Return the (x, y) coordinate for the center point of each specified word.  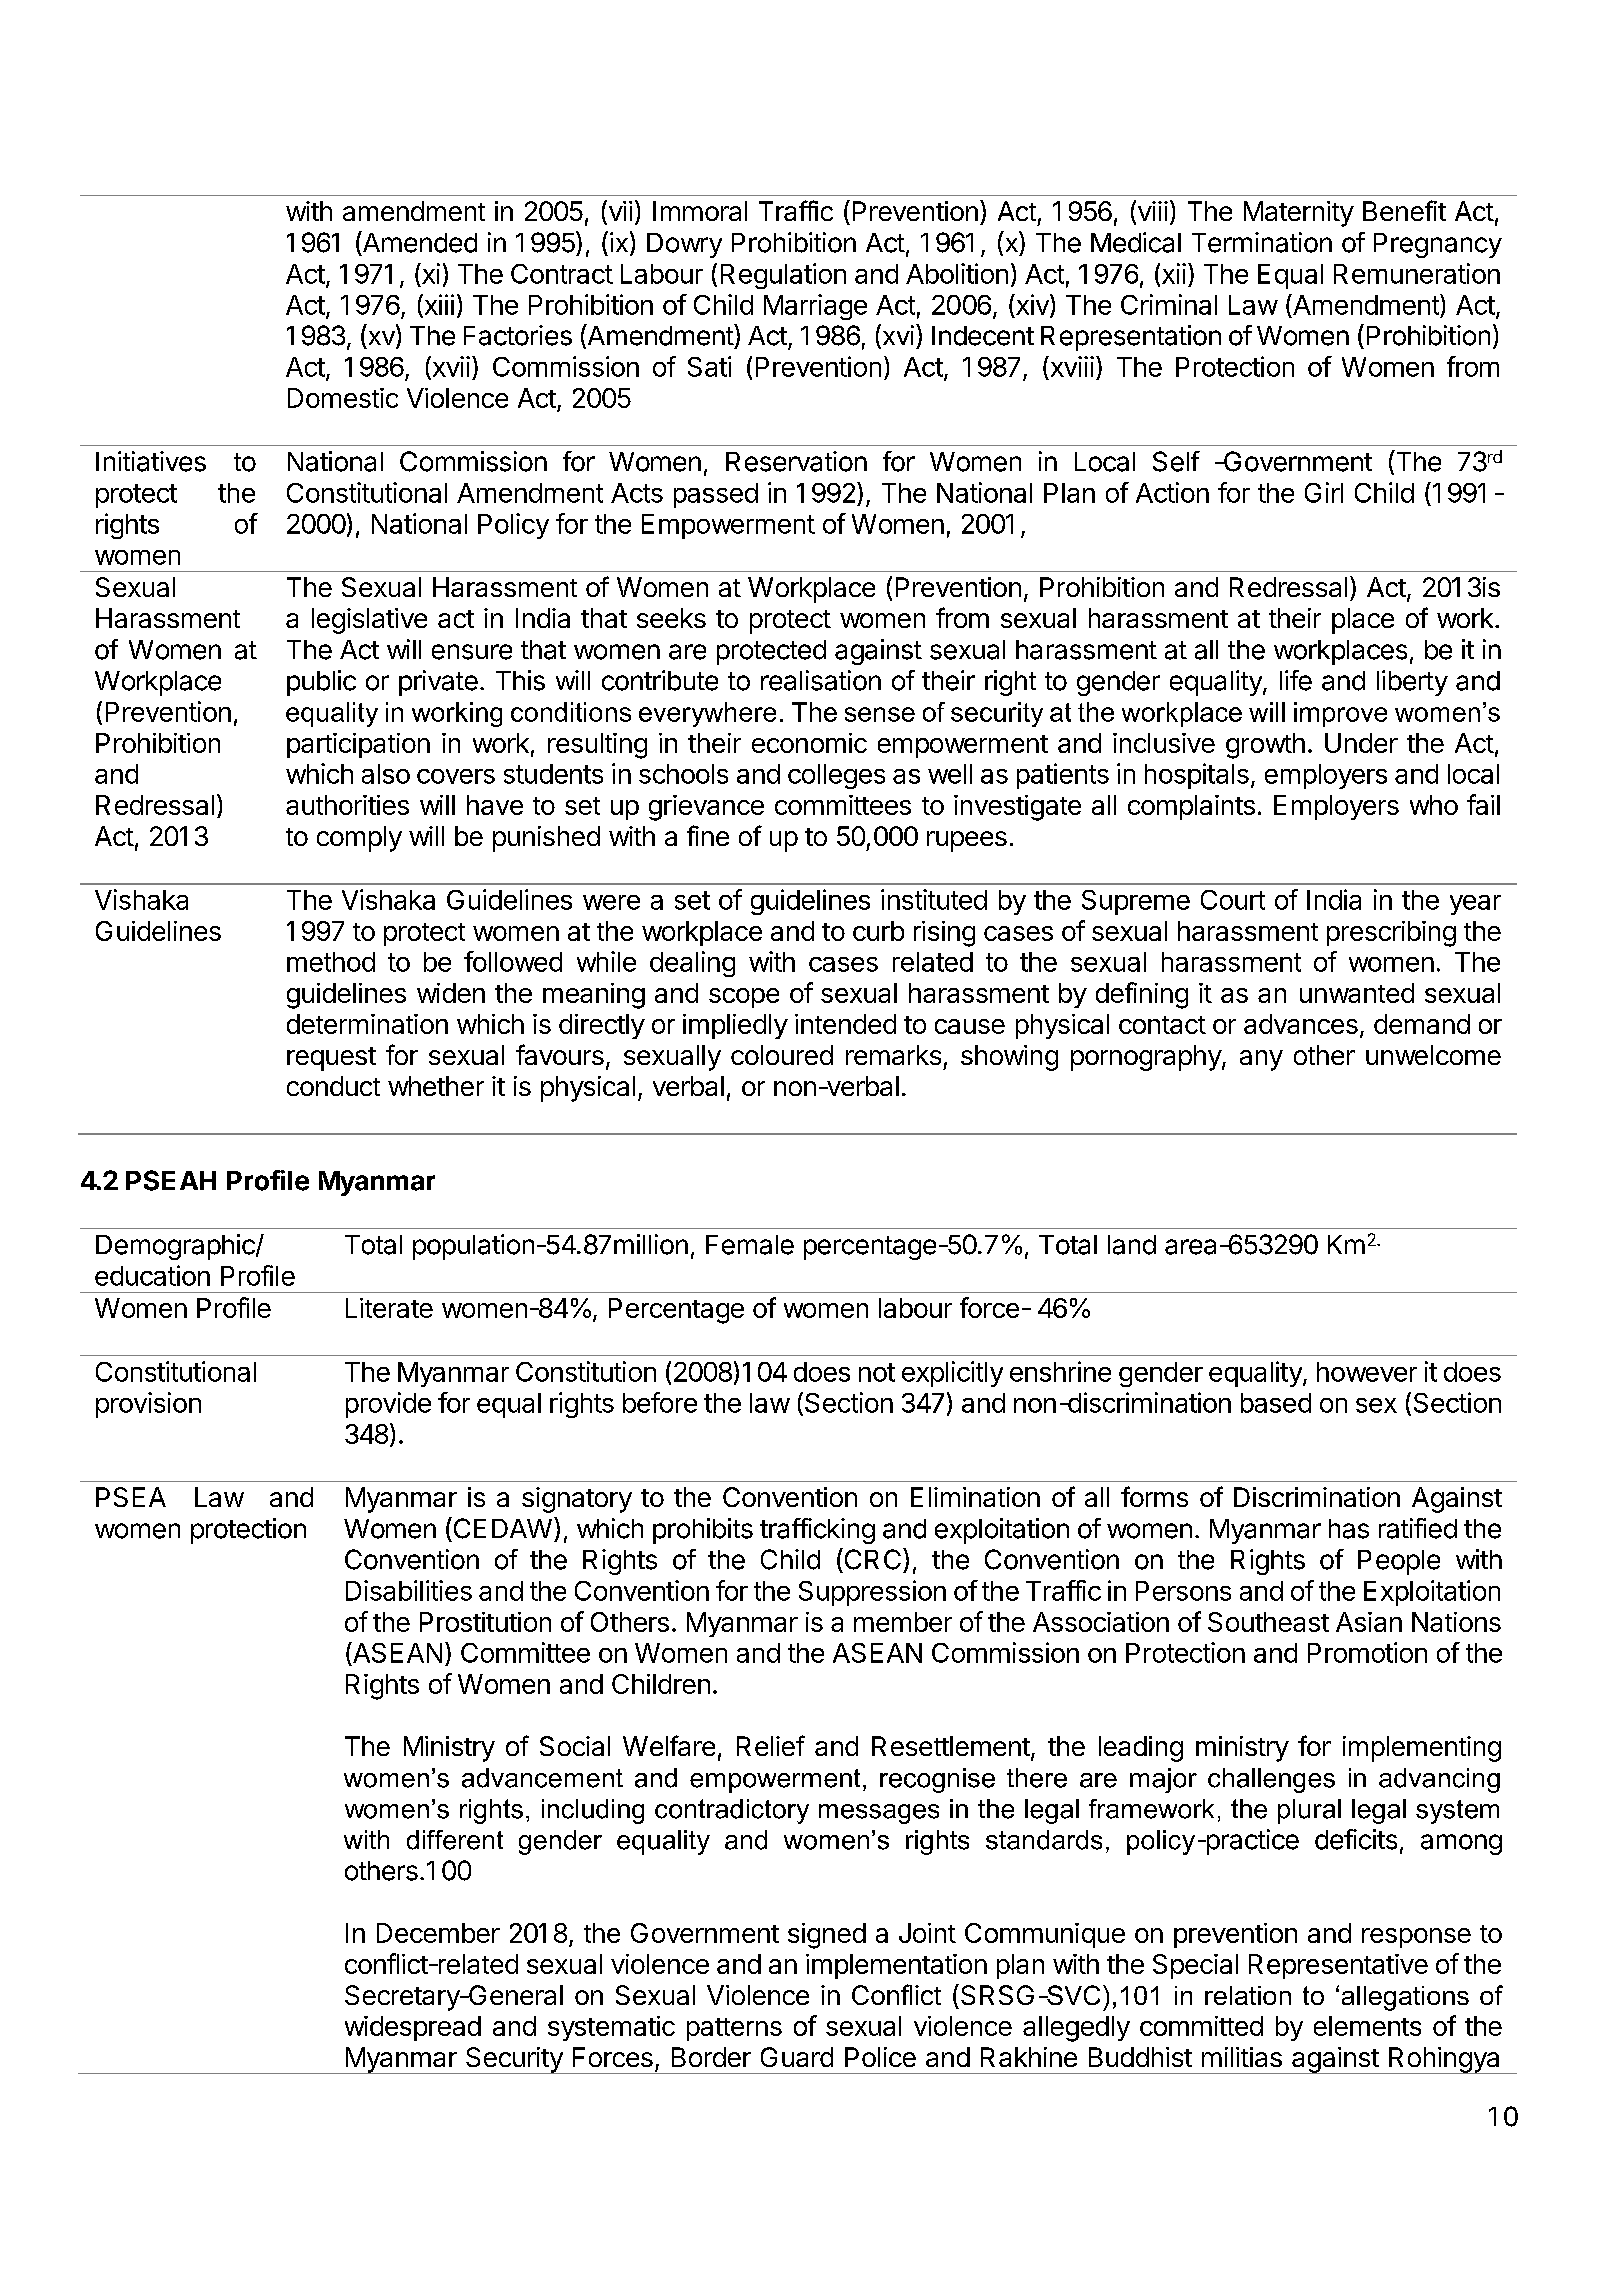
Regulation (783, 276)
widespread (413, 2028)
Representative (1338, 1966)
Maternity (1299, 214)
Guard (797, 2057)
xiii (438, 305)
